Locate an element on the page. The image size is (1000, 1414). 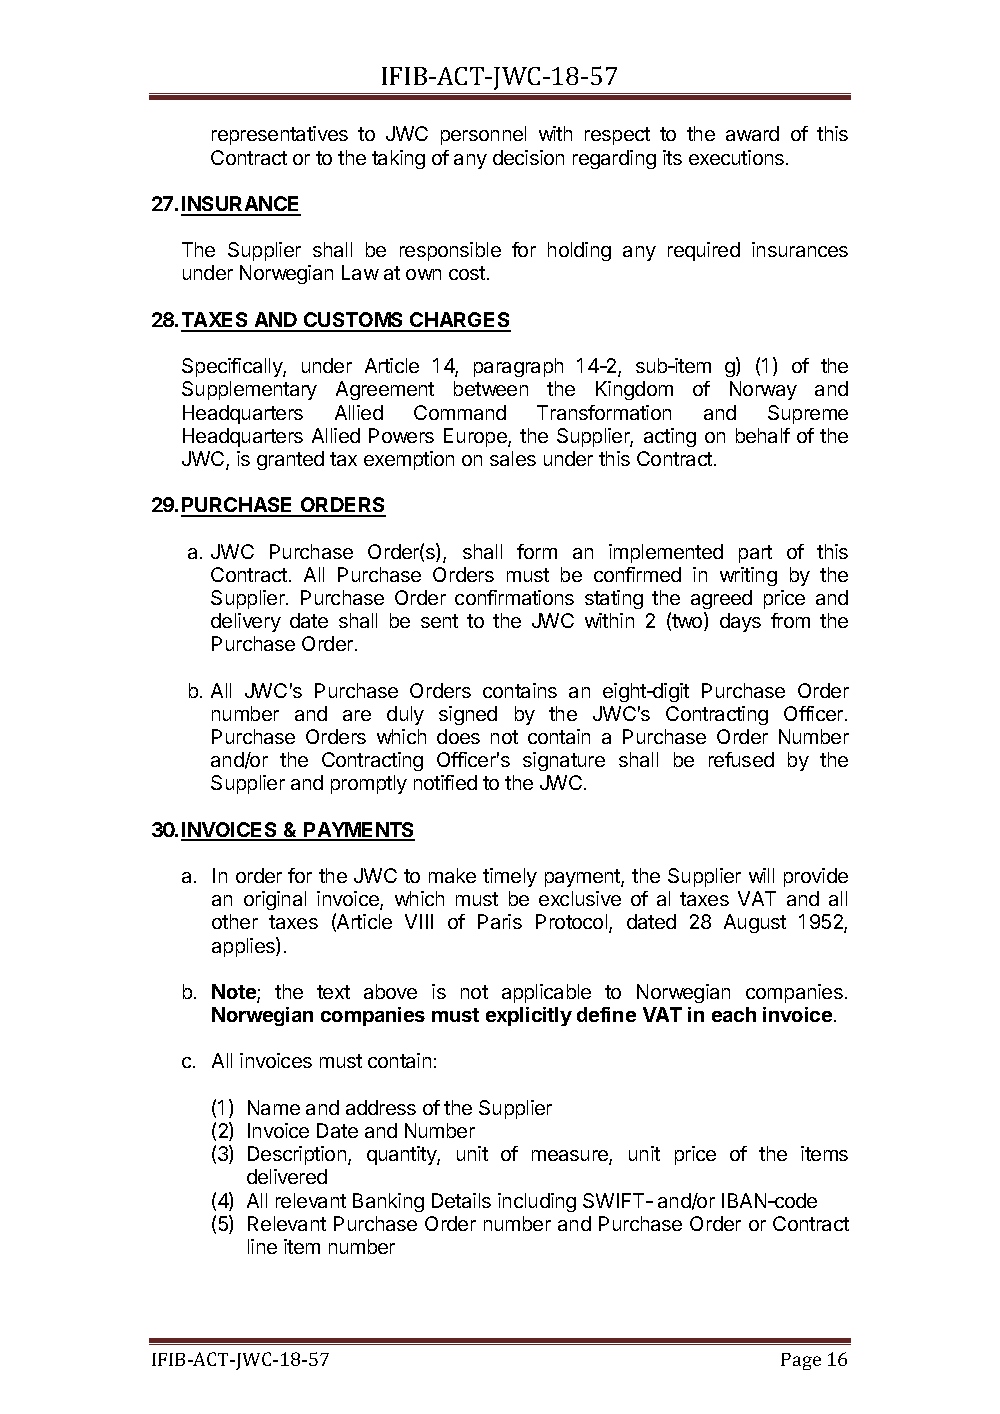
taking is located at coordinates (398, 159).
